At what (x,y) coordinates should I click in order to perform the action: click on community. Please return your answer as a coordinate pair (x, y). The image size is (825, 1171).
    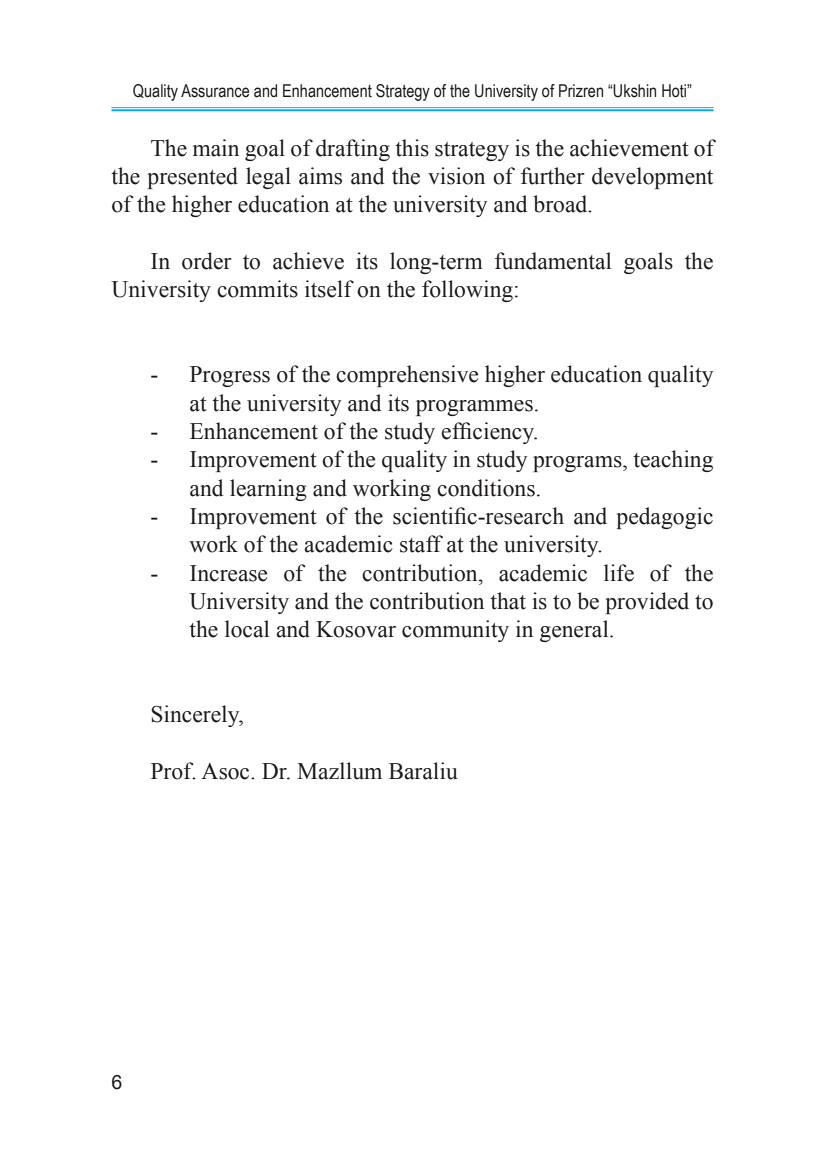
    Looking at the image, I should click on (455, 631).
